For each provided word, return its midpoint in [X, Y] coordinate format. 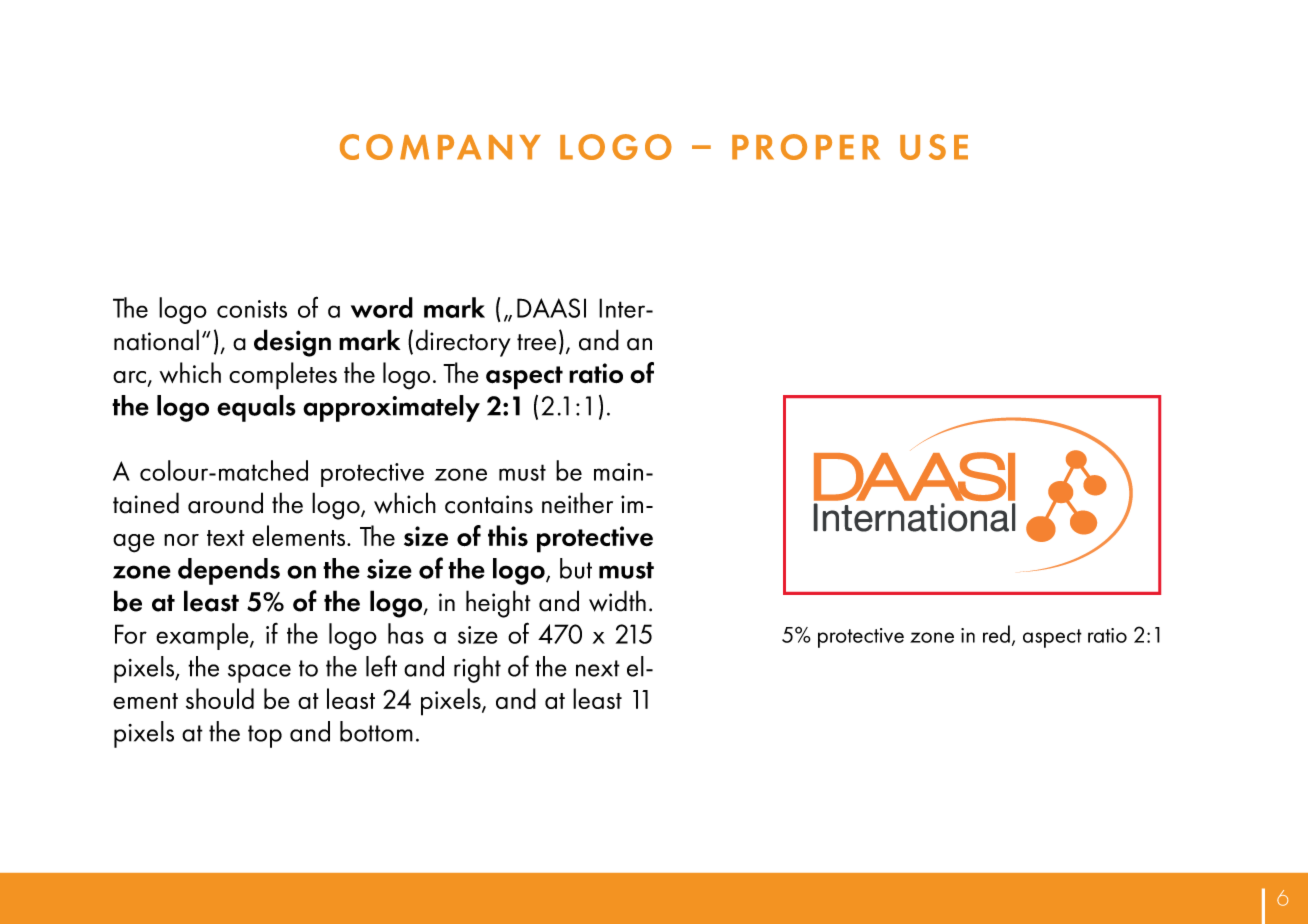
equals [256, 408]
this [508, 536]
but [576, 568]
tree [536, 342]
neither [577, 503]
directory [463, 343]
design [292, 343]
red [996, 634]
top [265, 736]
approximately [391, 408]
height [498, 604]
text [226, 538]
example [203, 636]
